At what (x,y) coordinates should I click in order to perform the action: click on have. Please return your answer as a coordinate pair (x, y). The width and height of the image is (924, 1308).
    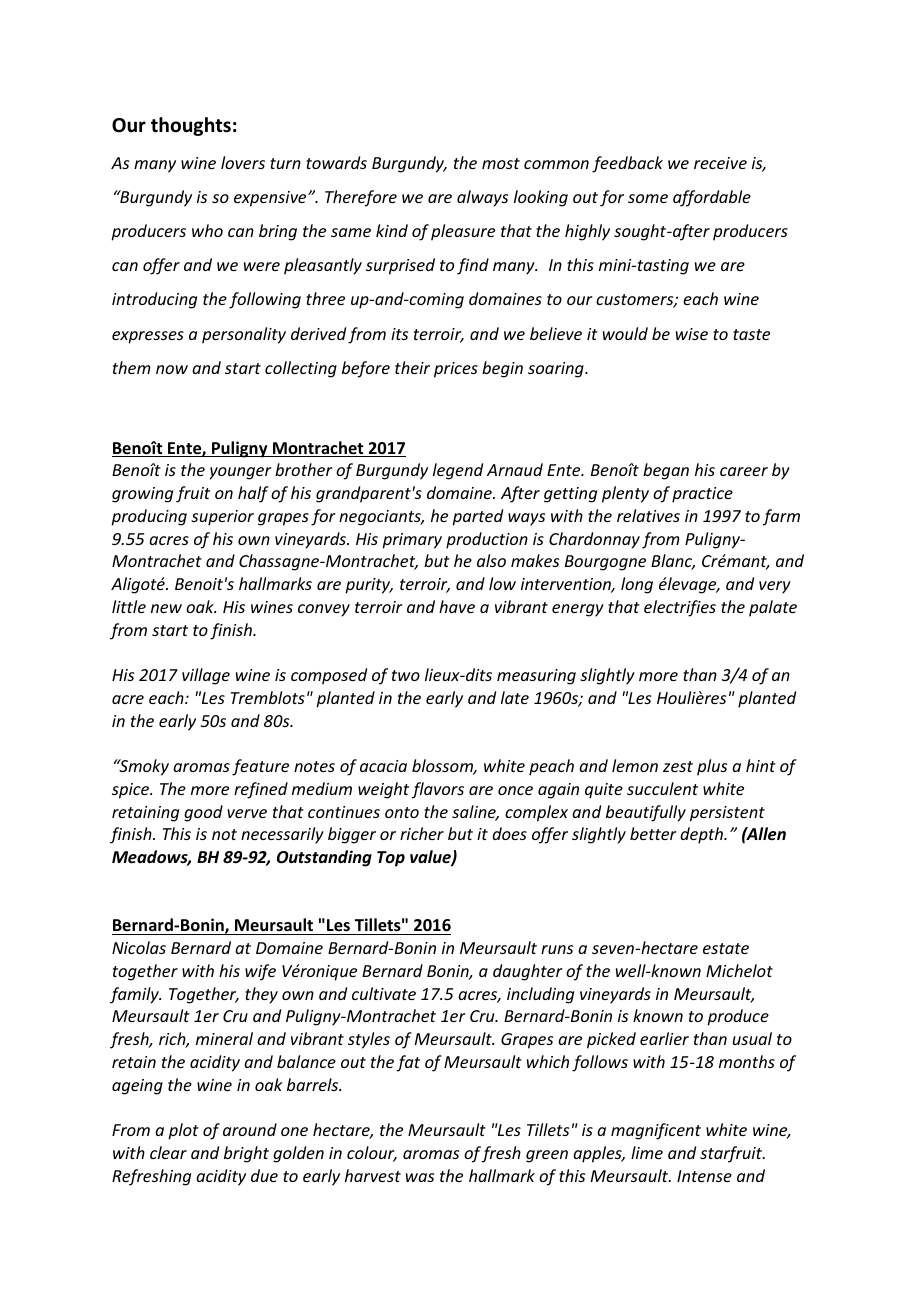
    Looking at the image, I should click on (457, 606).
